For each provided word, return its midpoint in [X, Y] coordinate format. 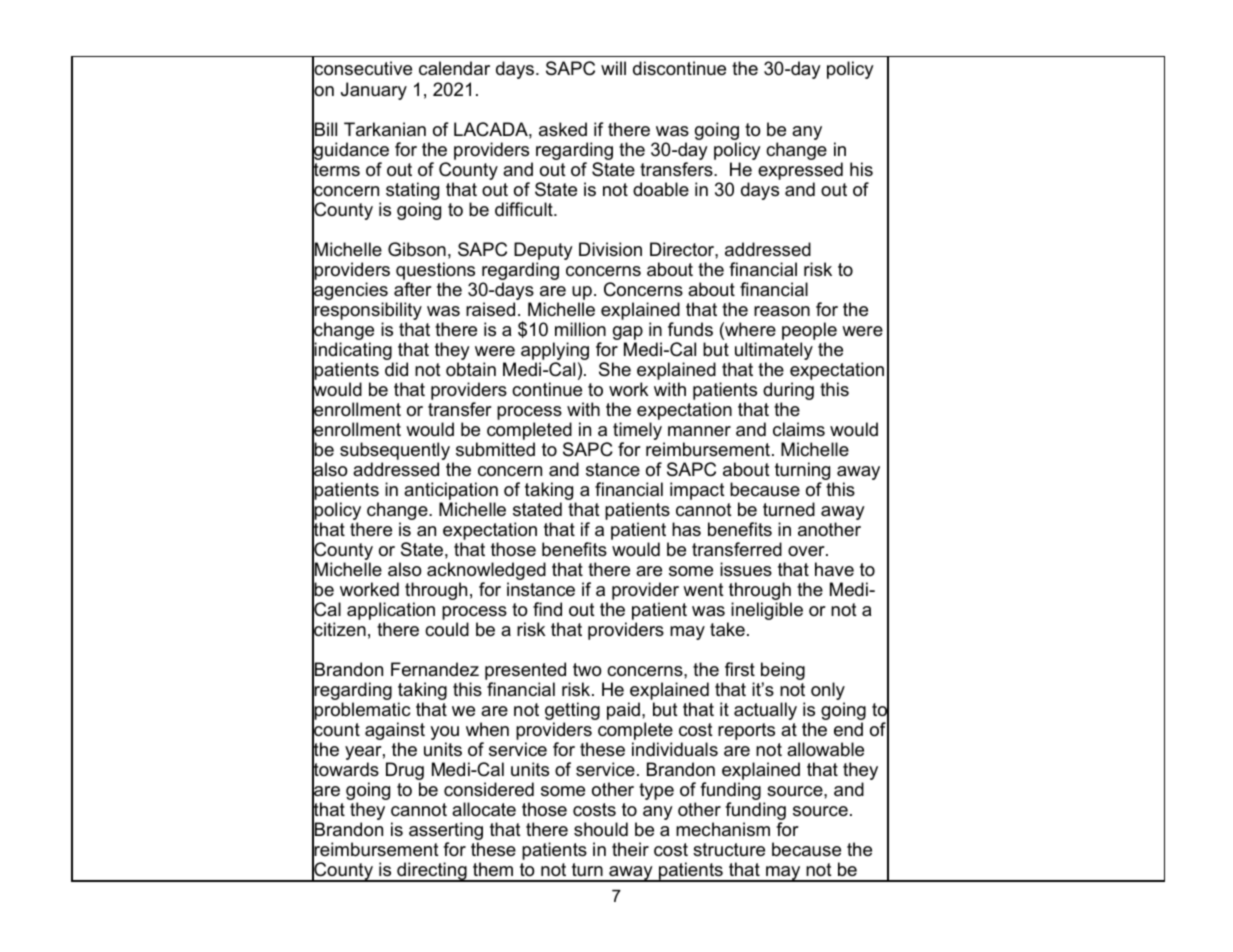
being [783, 672]
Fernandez [435, 669]
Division [610, 249]
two [587, 670]
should [601, 829]
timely [639, 432]
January [374, 91]
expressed [800, 172]
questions [435, 272]
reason [782, 311]
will [613, 68]
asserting [446, 831]
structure [729, 849]
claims [799, 429]
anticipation [451, 492]
